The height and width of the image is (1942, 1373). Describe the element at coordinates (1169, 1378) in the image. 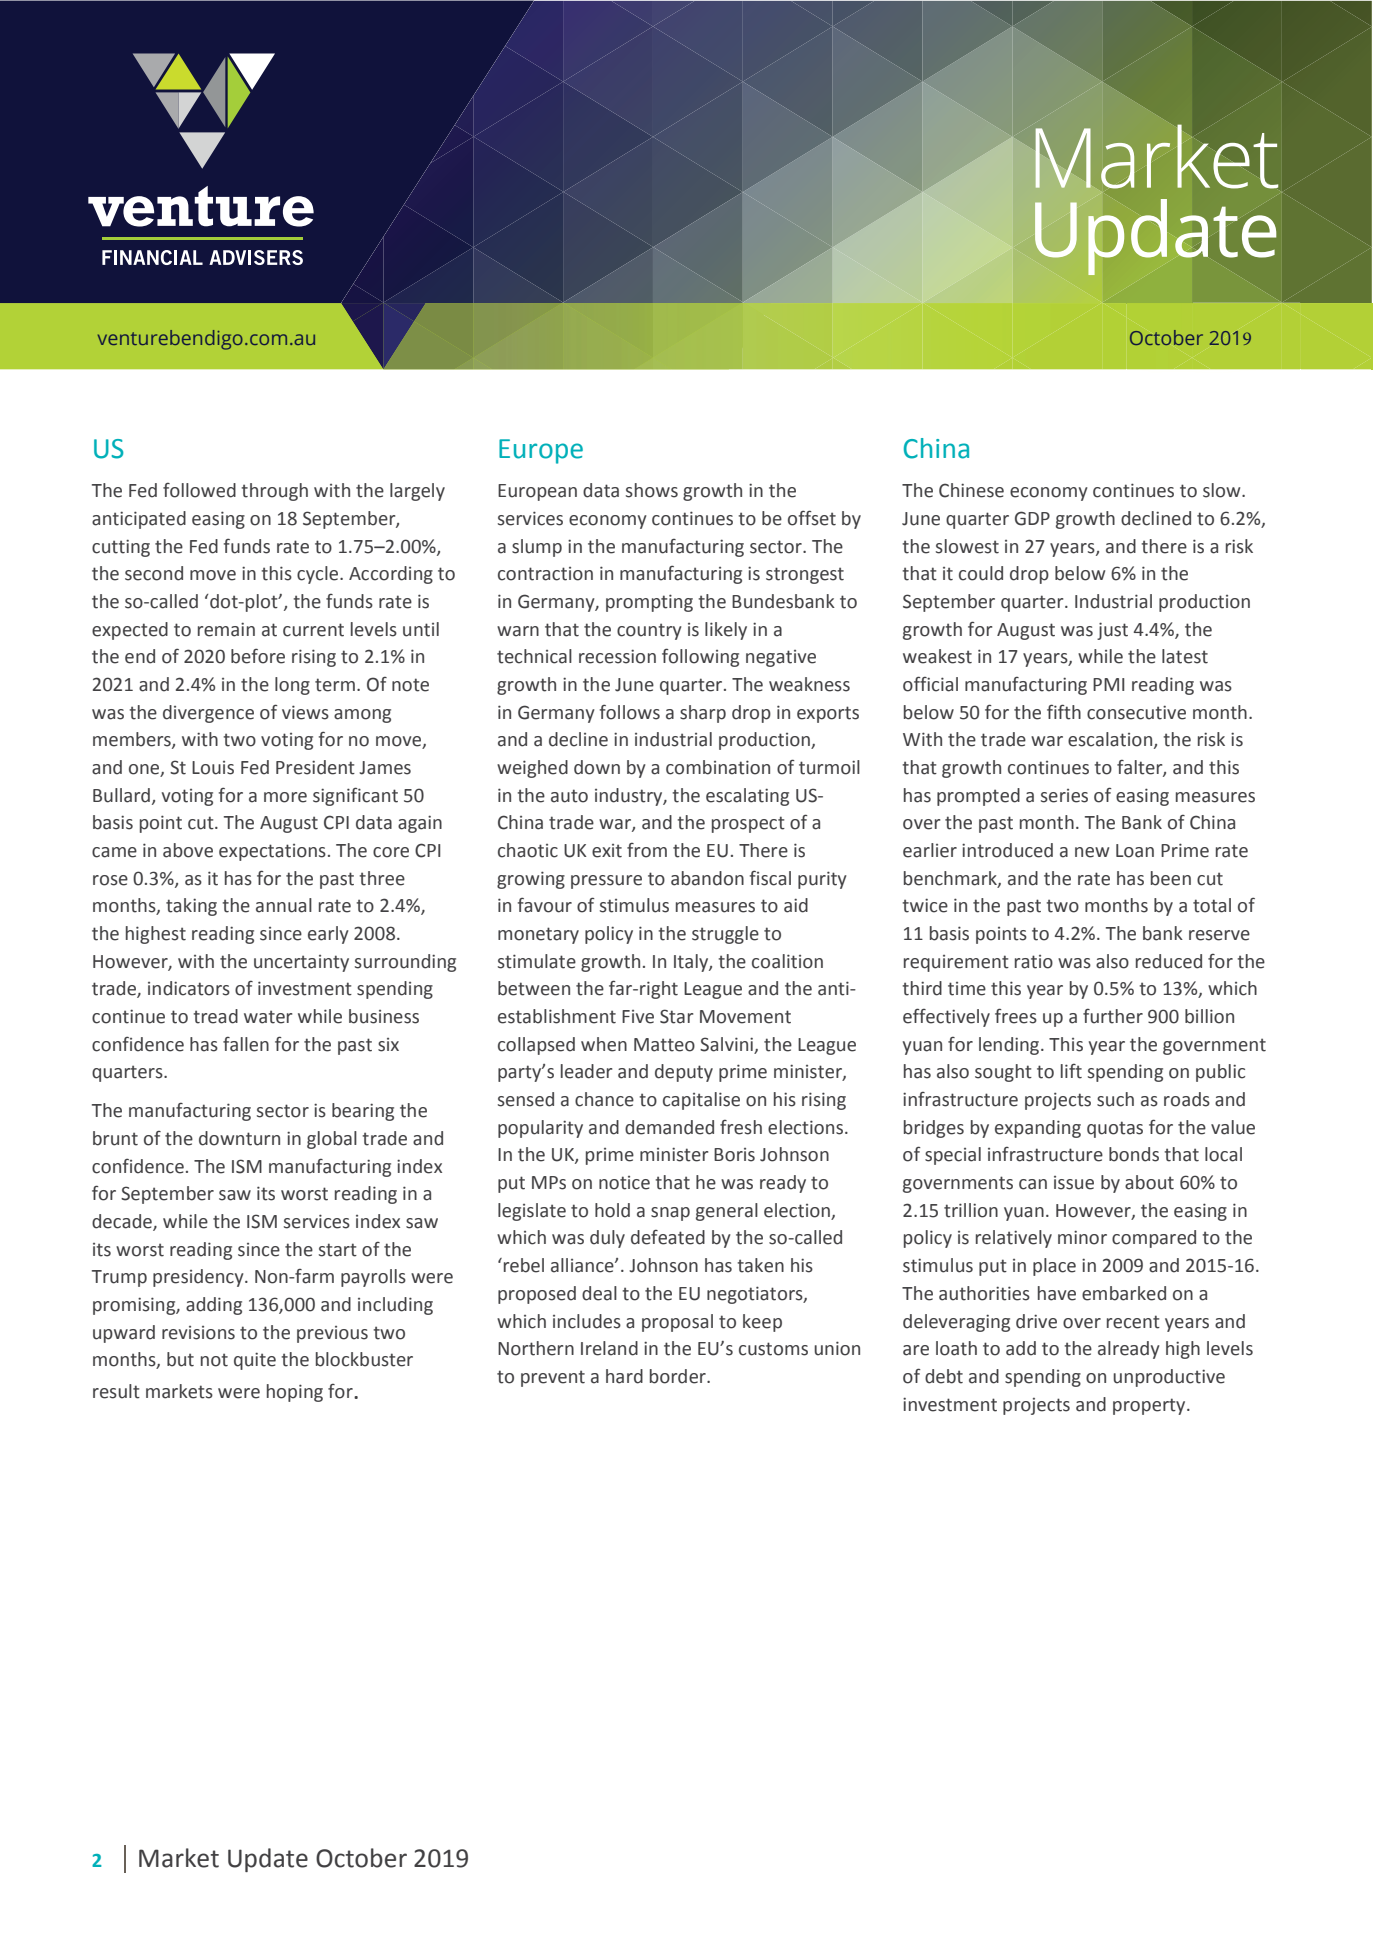

I see `unproductive` at that location.
